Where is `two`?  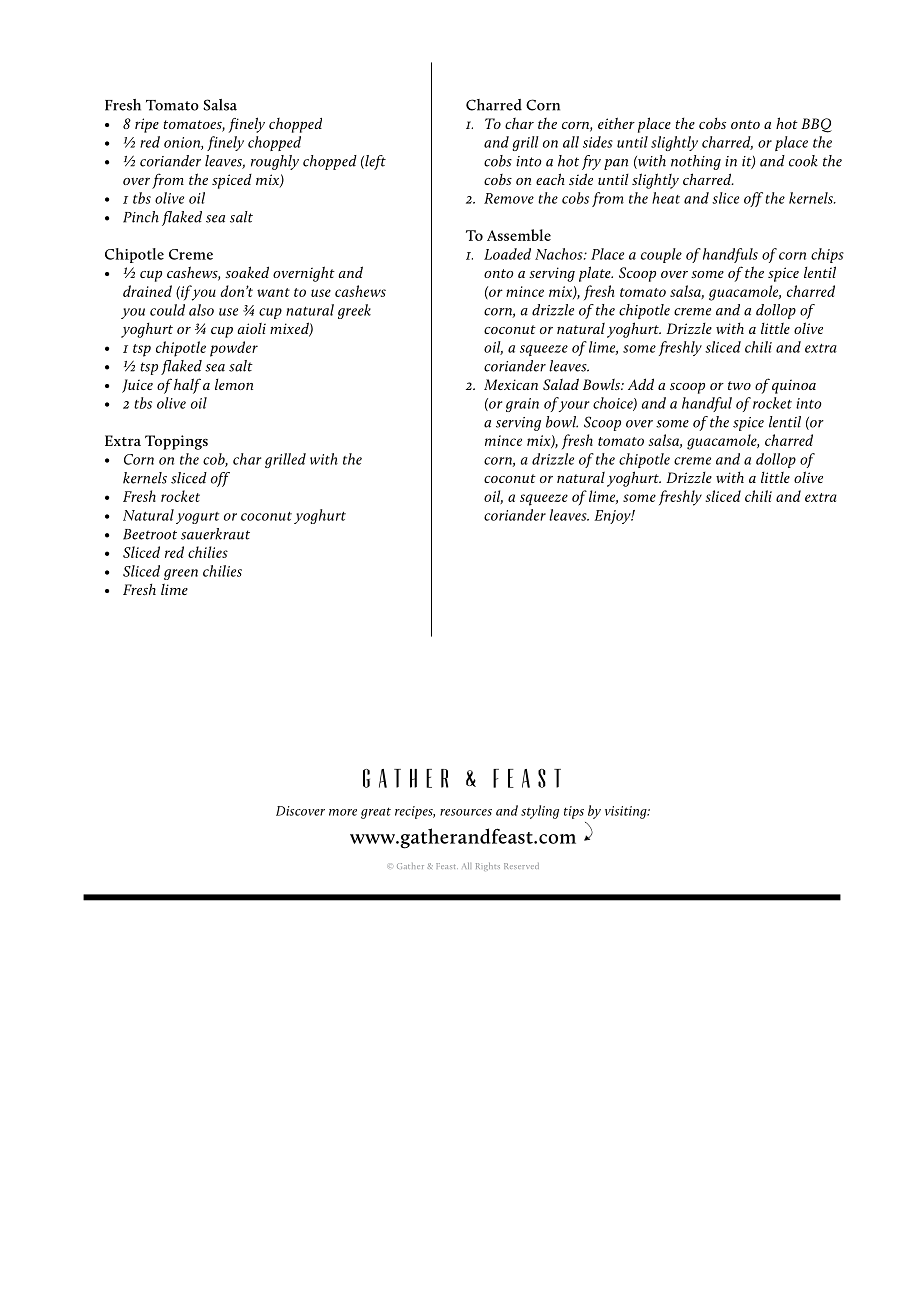
two is located at coordinates (739, 385).
